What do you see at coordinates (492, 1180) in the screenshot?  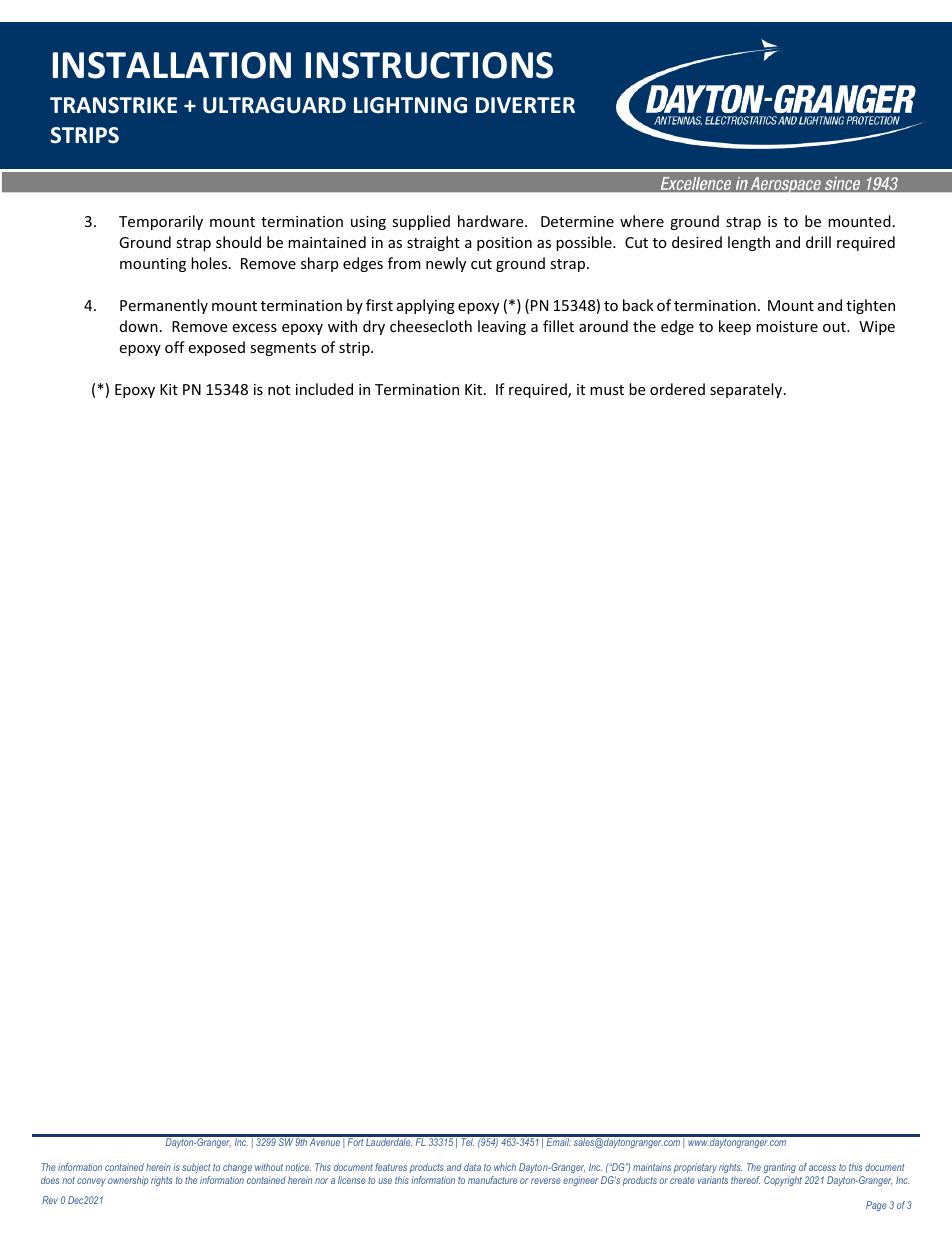 I see `manufacture` at bounding box center [492, 1180].
